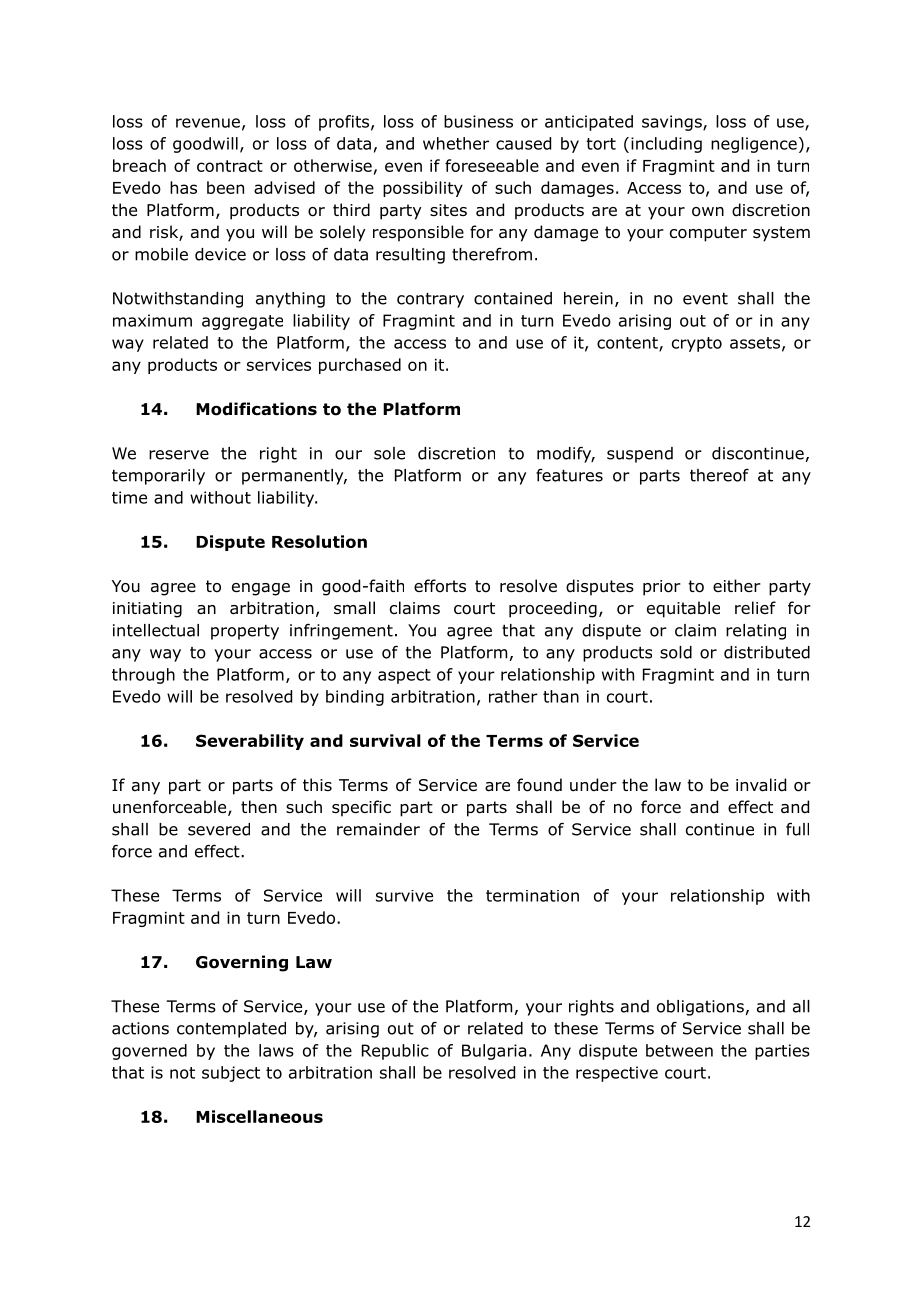 This screenshot has width=924, height=1307. What do you see at coordinates (761, 785) in the screenshot?
I see `invalid` at bounding box center [761, 785].
